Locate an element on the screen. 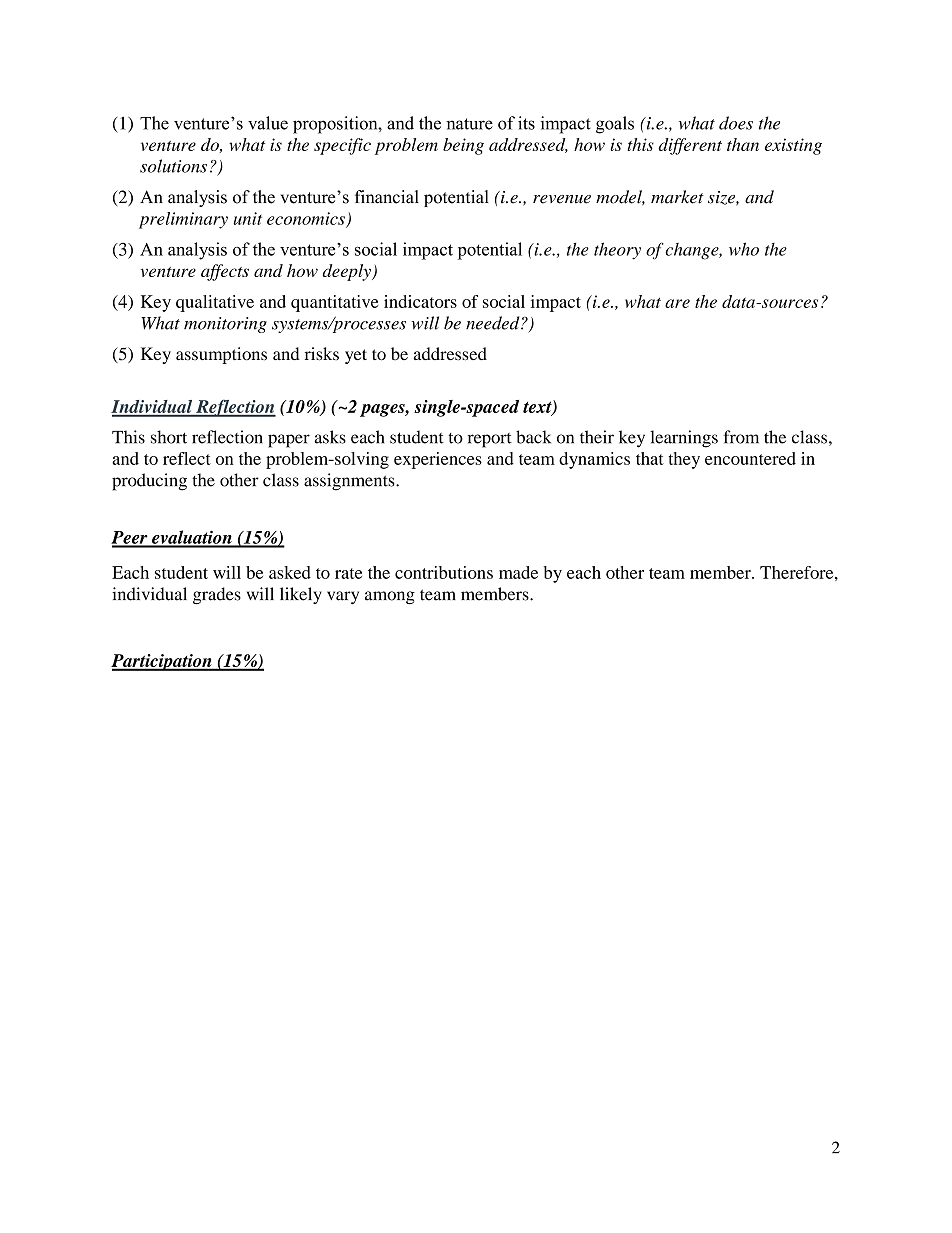  experiences is located at coordinates (438, 460).
